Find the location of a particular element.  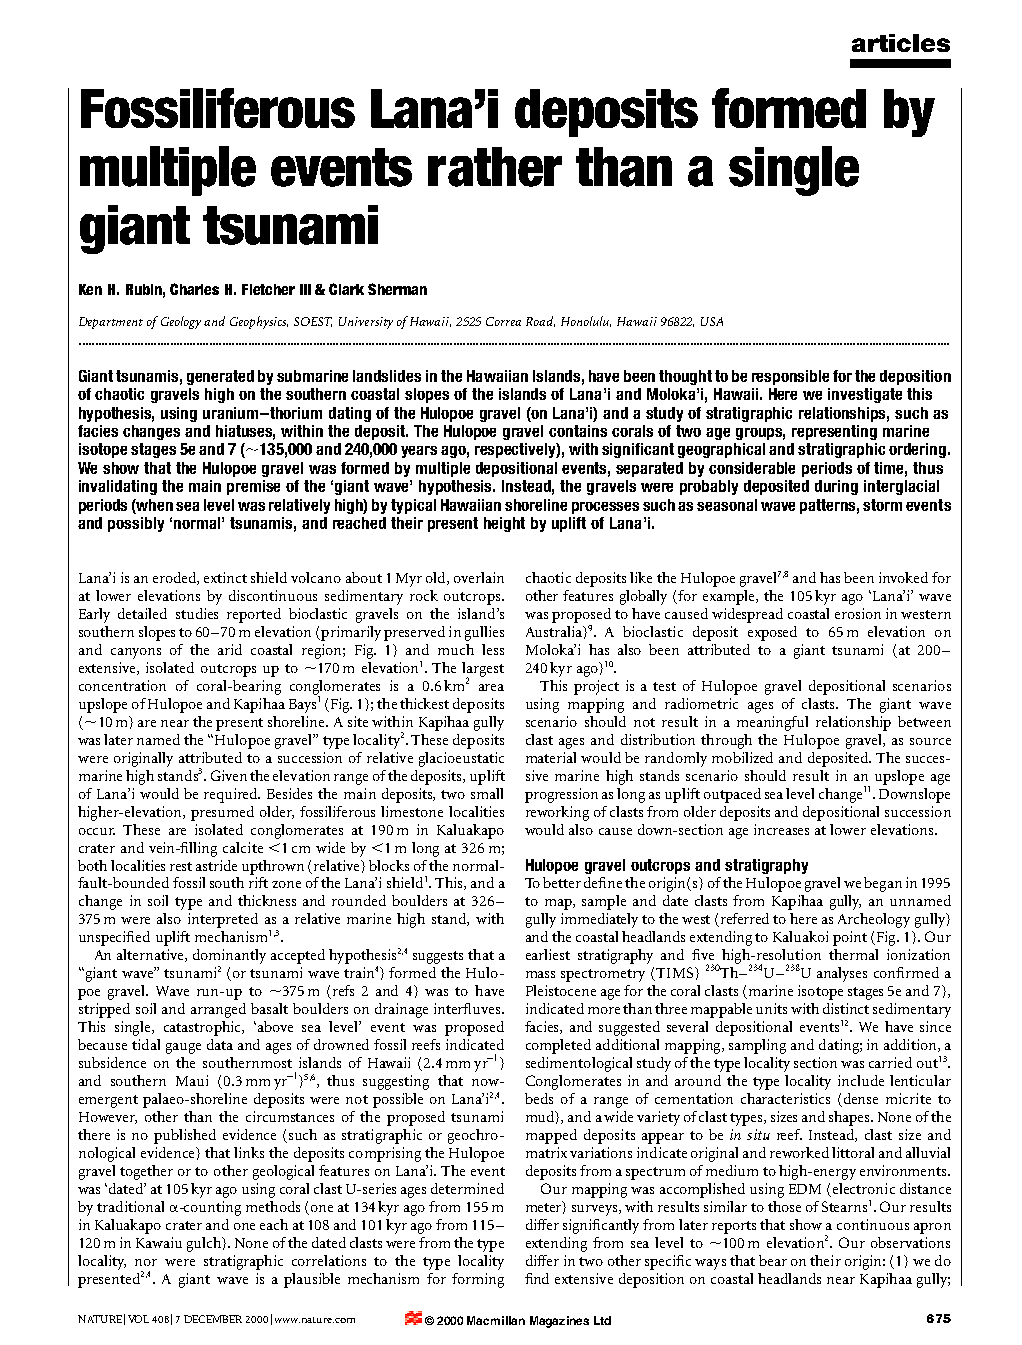

dominantly is located at coordinates (229, 958).
